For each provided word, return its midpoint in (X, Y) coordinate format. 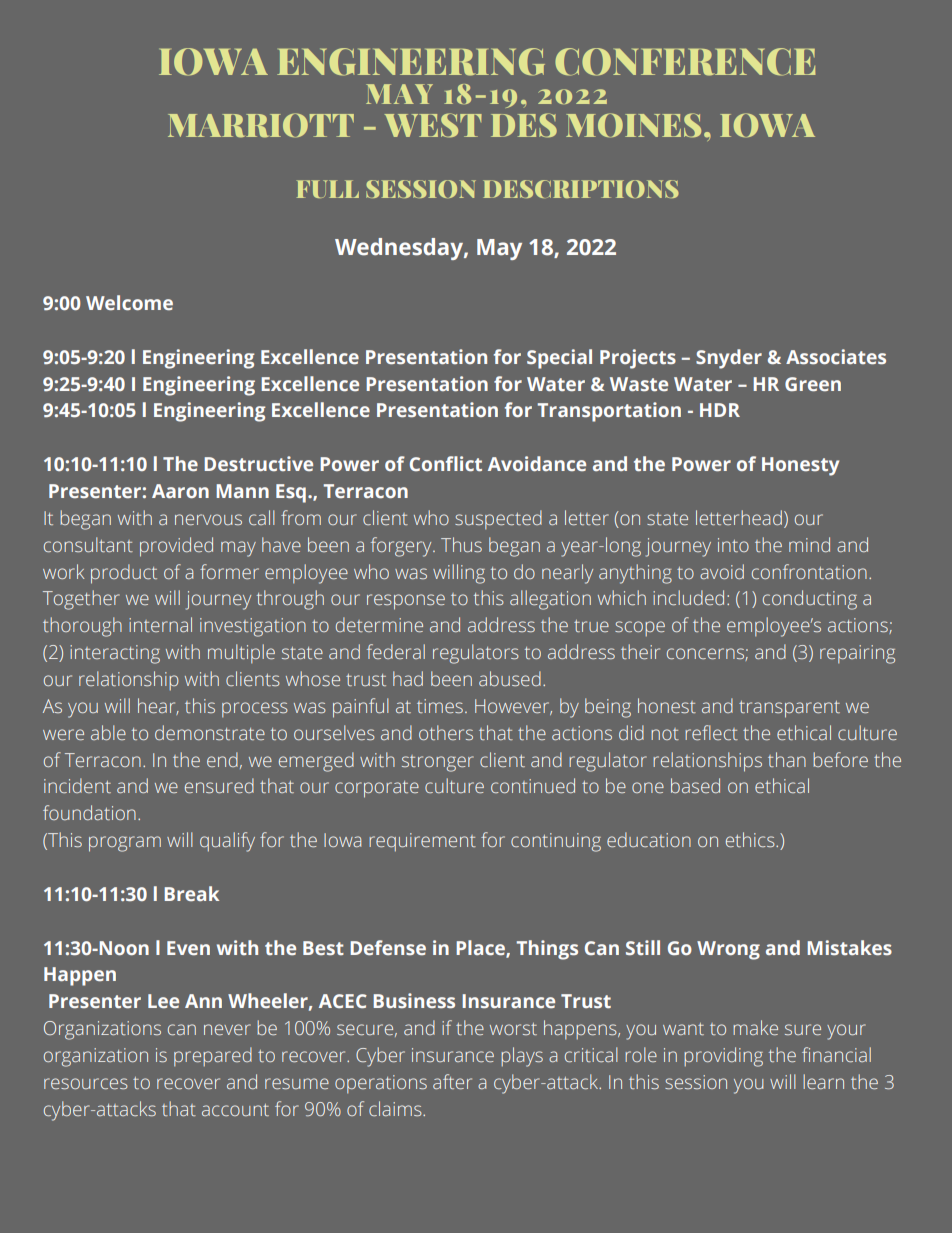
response (406, 602)
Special (559, 359)
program (125, 844)
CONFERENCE (685, 62)
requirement (422, 842)
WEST (433, 125)
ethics (751, 839)
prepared (213, 1057)
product (124, 574)
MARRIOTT (261, 125)
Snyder (729, 359)
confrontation (809, 571)
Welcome (129, 302)
